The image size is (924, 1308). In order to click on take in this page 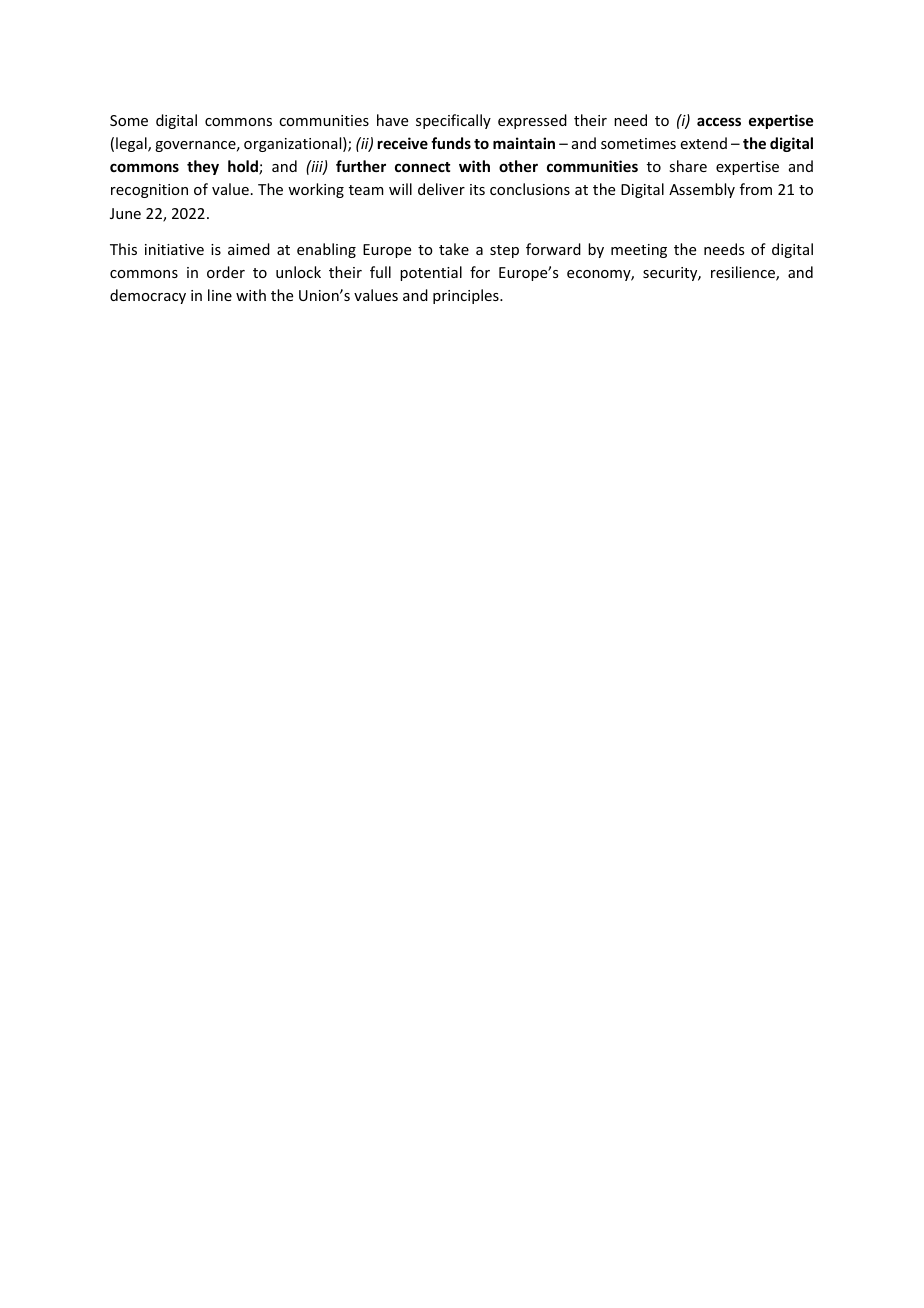, I will do `click(454, 249)`.
